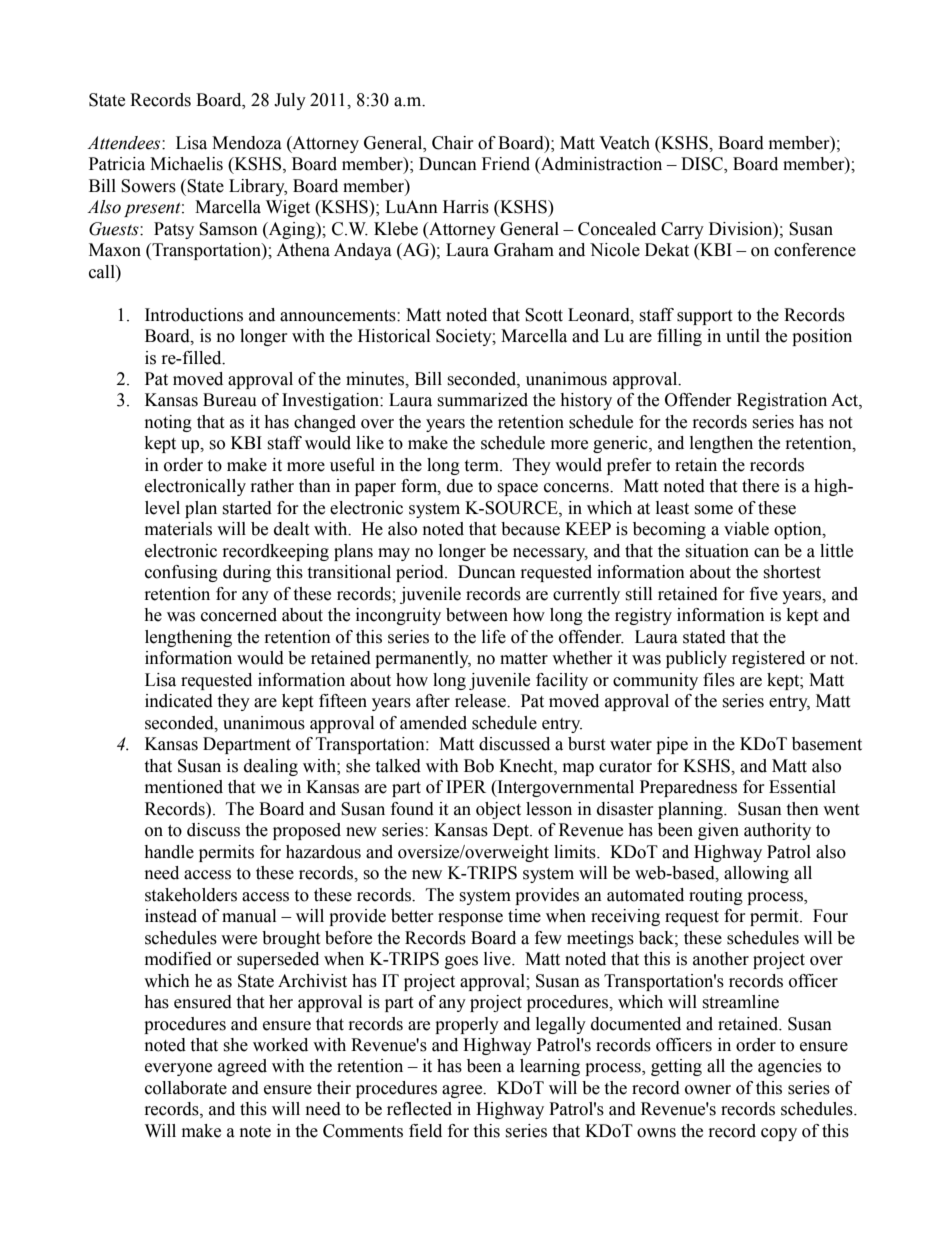 This screenshot has height=1233, width=952. What do you see at coordinates (764, 594) in the screenshot?
I see `five` at bounding box center [764, 594].
